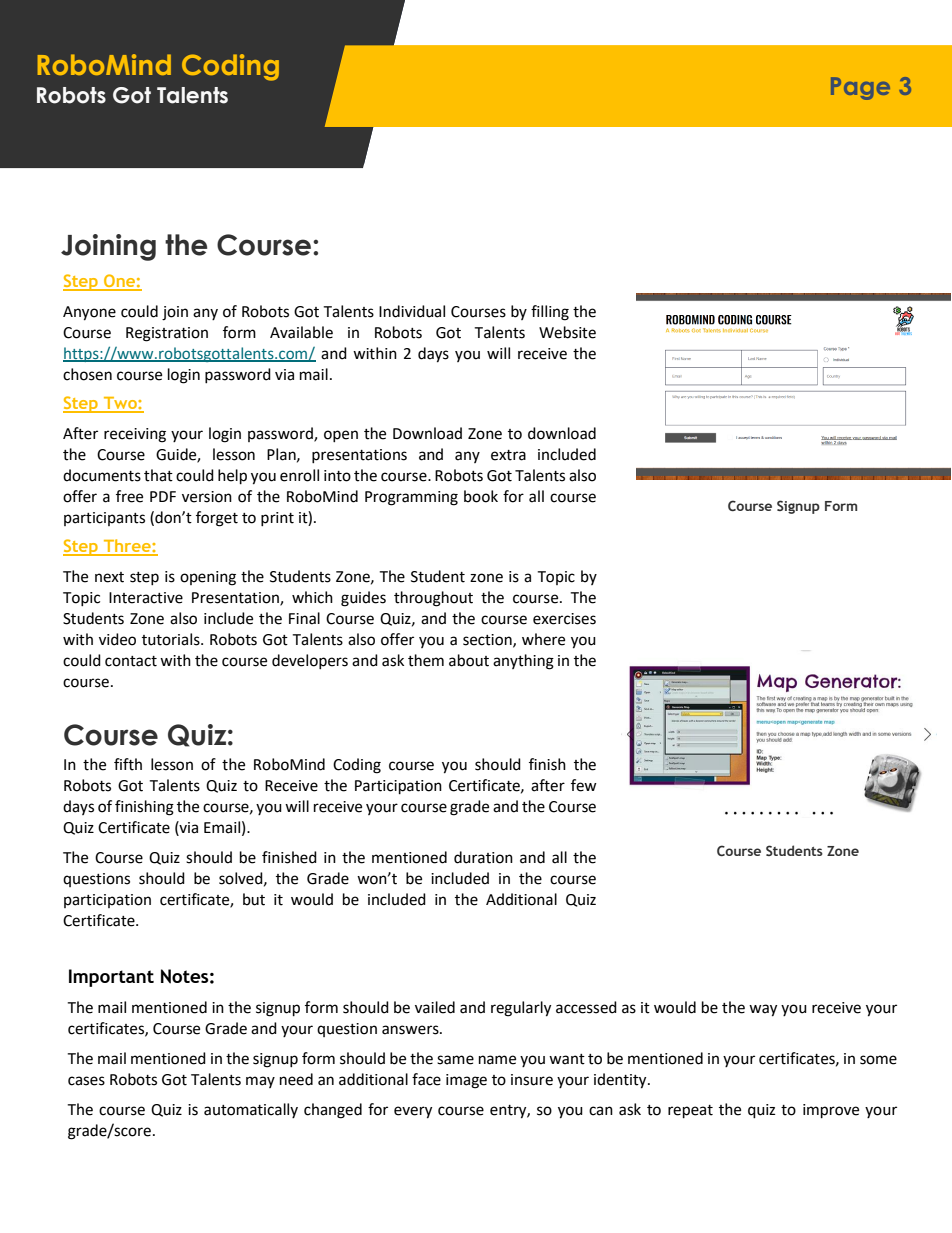 The image size is (952, 1233). I want to click on Interactive, so click(146, 598).
